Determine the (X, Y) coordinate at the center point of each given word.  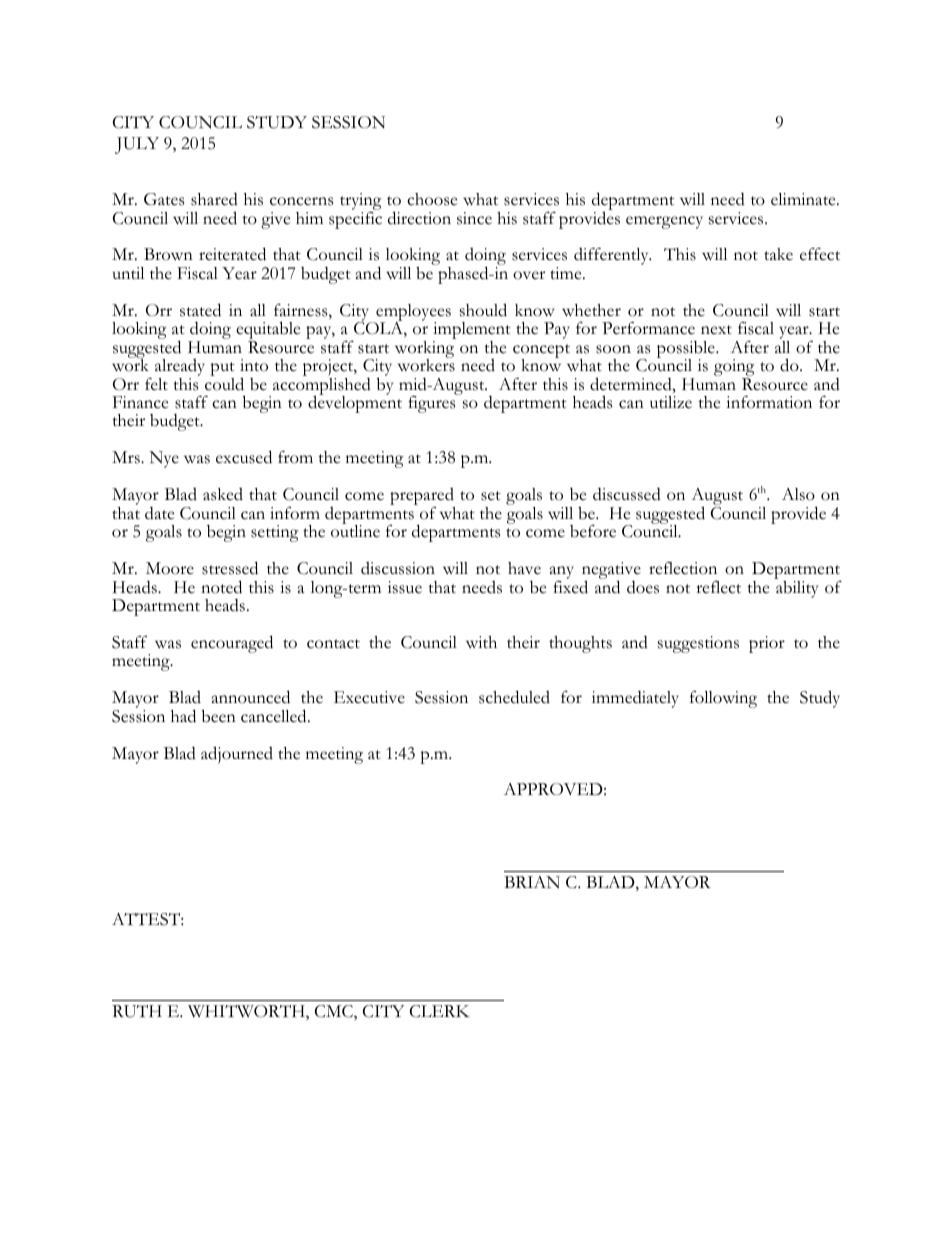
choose (432, 199)
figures (433, 403)
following (723, 699)
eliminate (804, 199)
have (524, 568)
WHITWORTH (247, 1012)
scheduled (514, 697)
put (222, 370)
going (734, 369)
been (219, 716)
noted (221, 587)
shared (214, 199)
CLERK (439, 1011)
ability (796, 588)
